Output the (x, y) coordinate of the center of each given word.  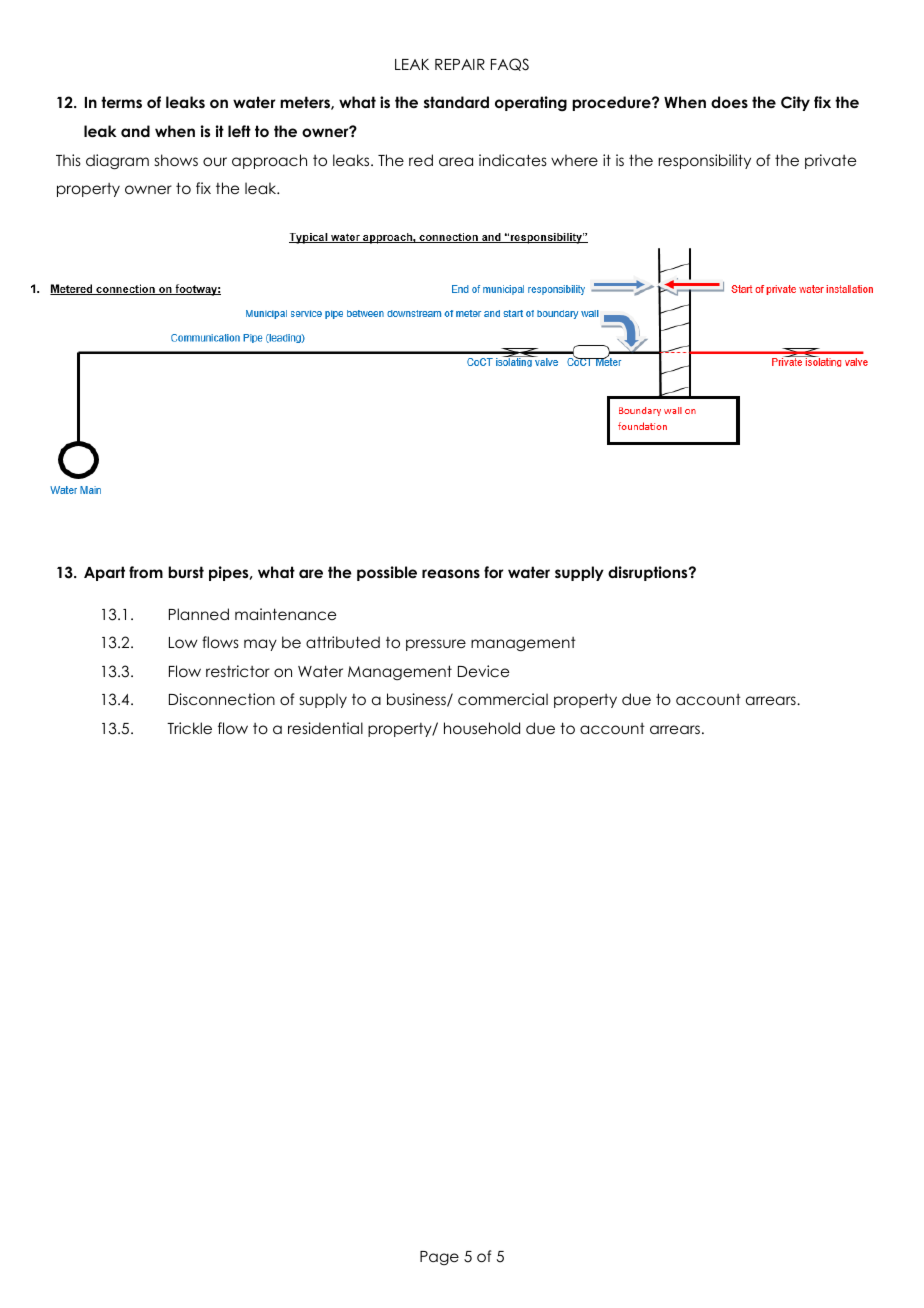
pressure (436, 645)
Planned (199, 614)
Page (439, 1258)
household (482, 728)
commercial (503, 699)
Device (483, 671)
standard (456, 102)
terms (121, 102)
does (729, 102)
